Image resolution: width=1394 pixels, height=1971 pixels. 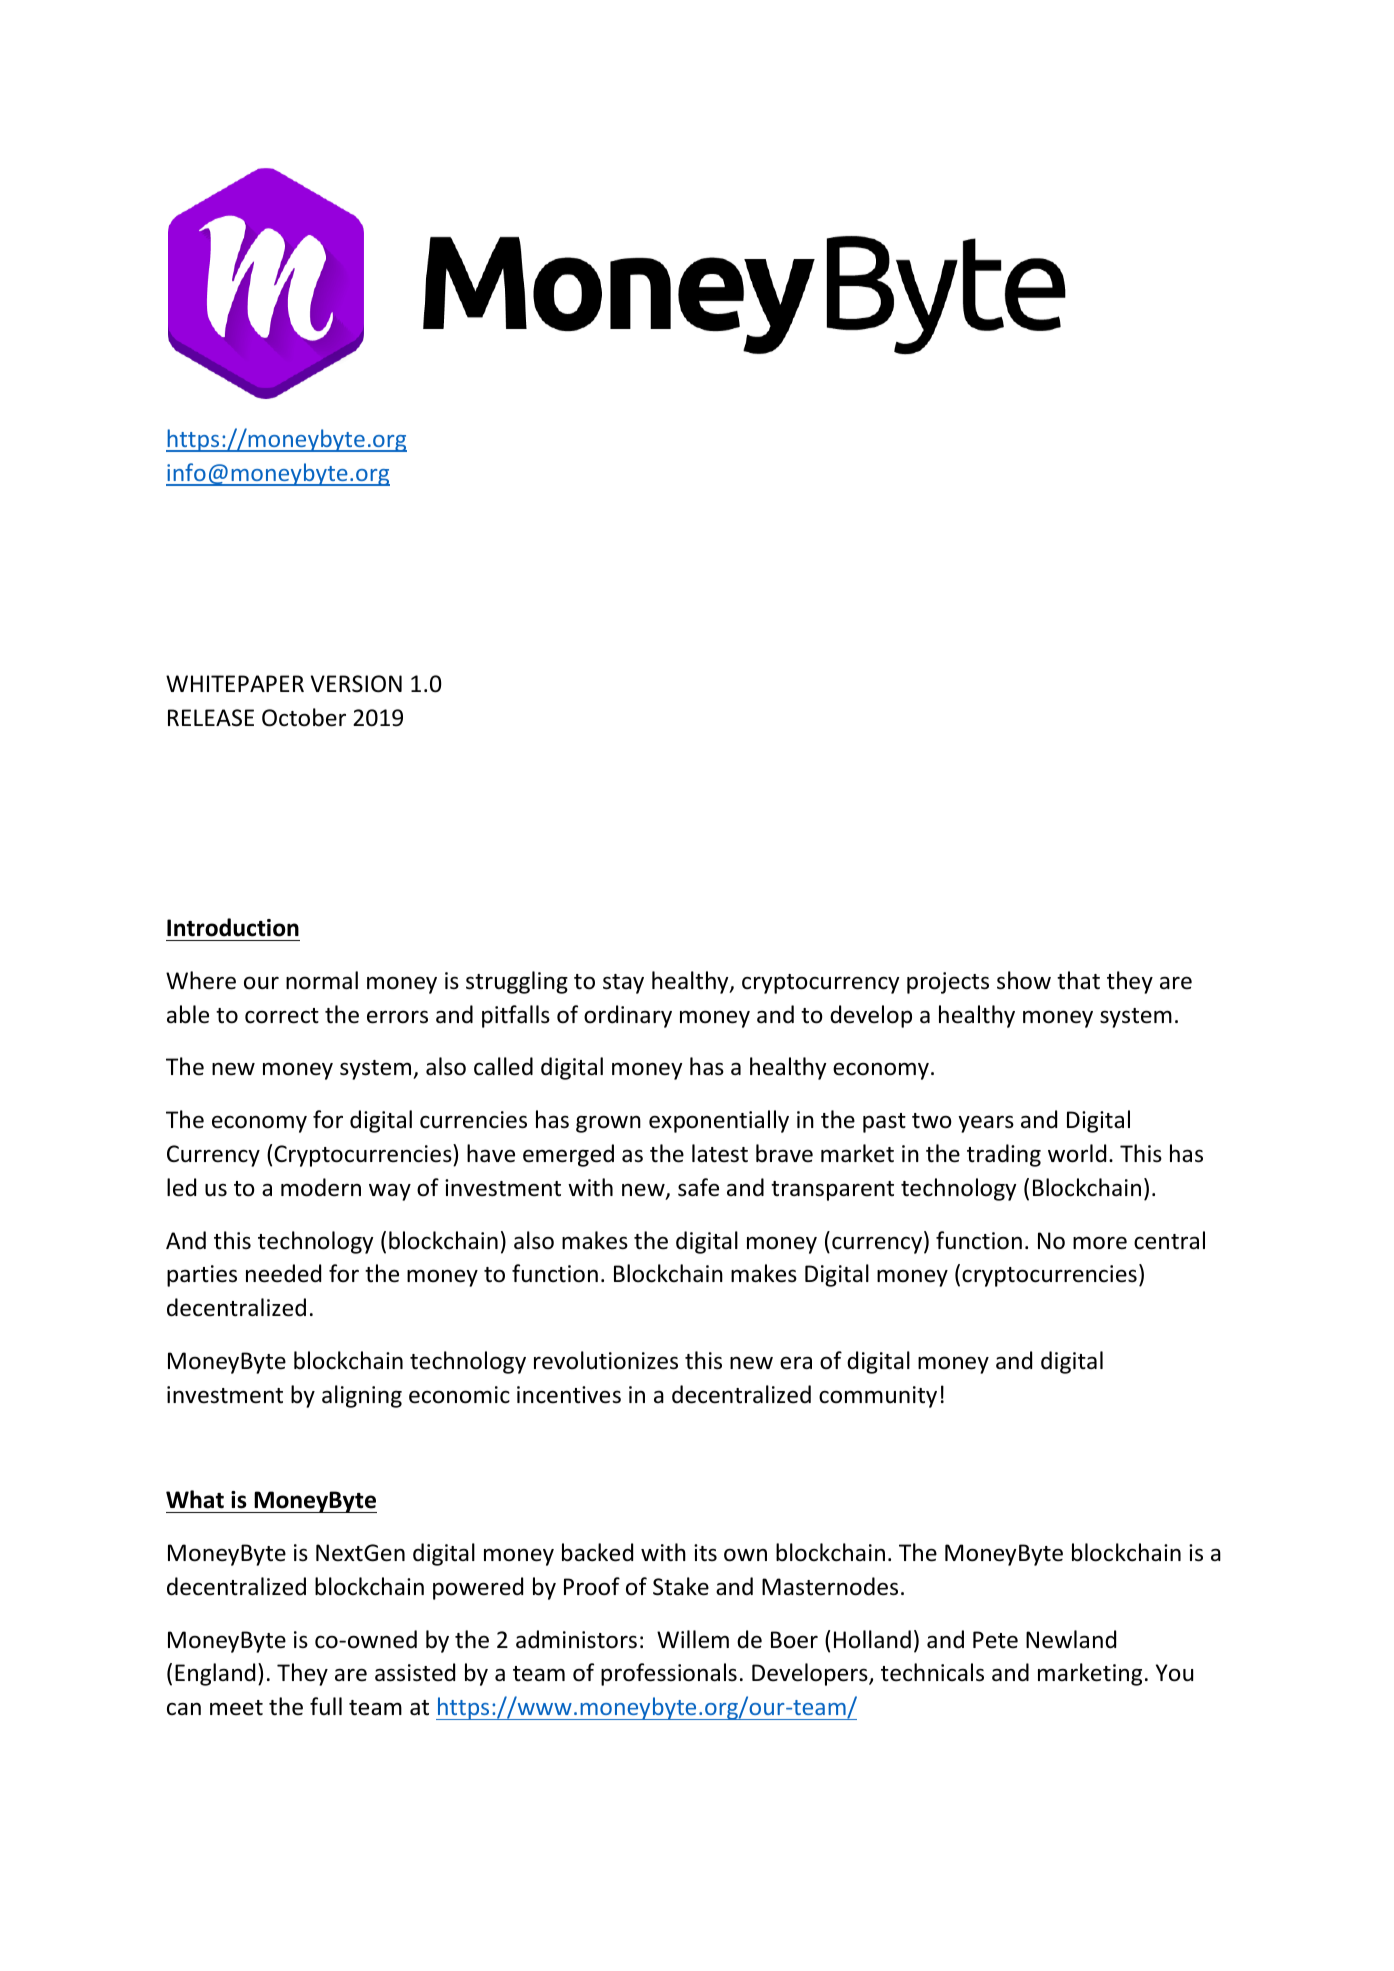 What do you see at coordinates (1024, 980) in the screenshot?
I see `show` at bounding box center [1024, 980].
